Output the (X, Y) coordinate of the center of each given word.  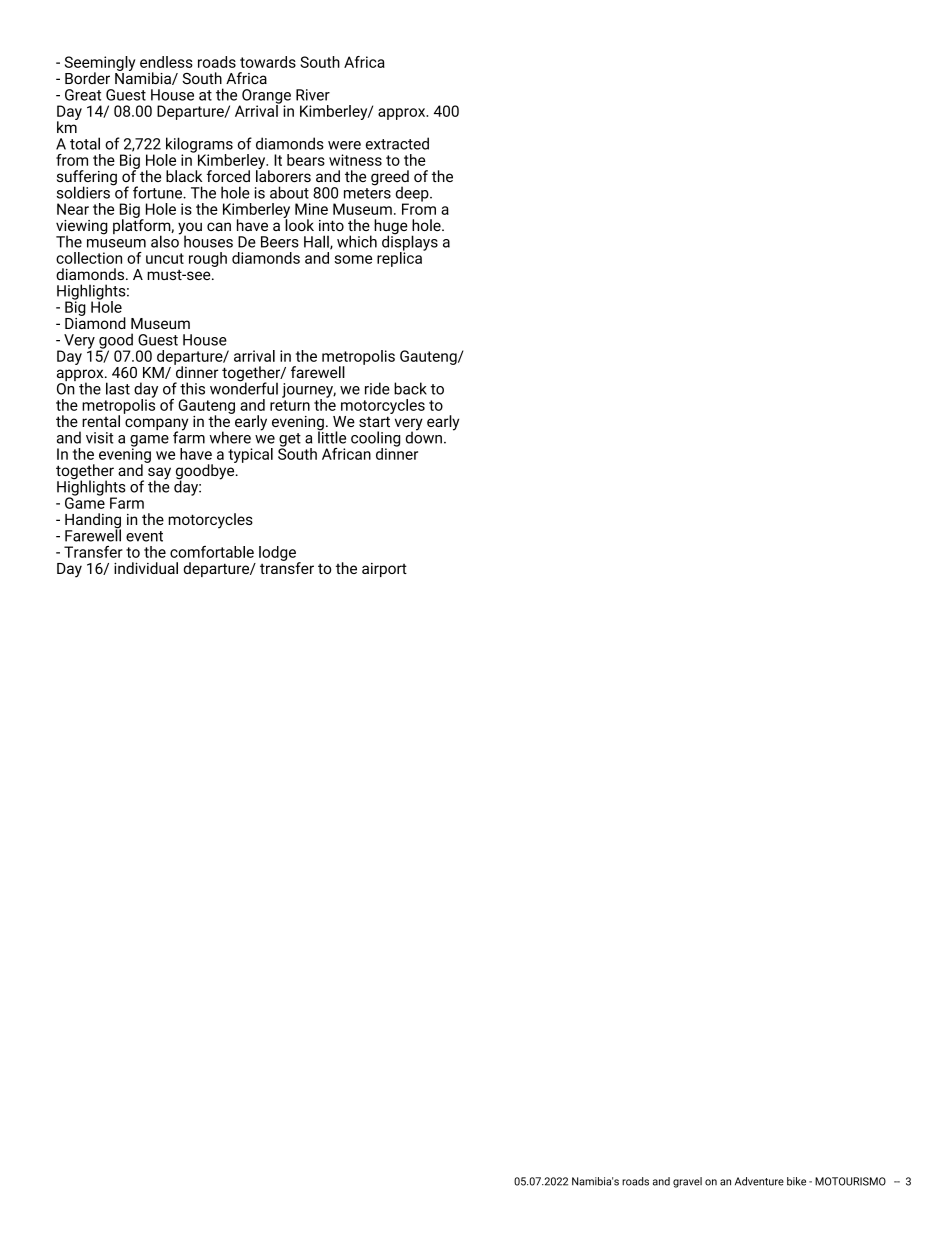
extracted (397, 143)
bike (796, 1181)
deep (413, 195)
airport (384, 570)
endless (166, 62)
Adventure (759, 1181)
